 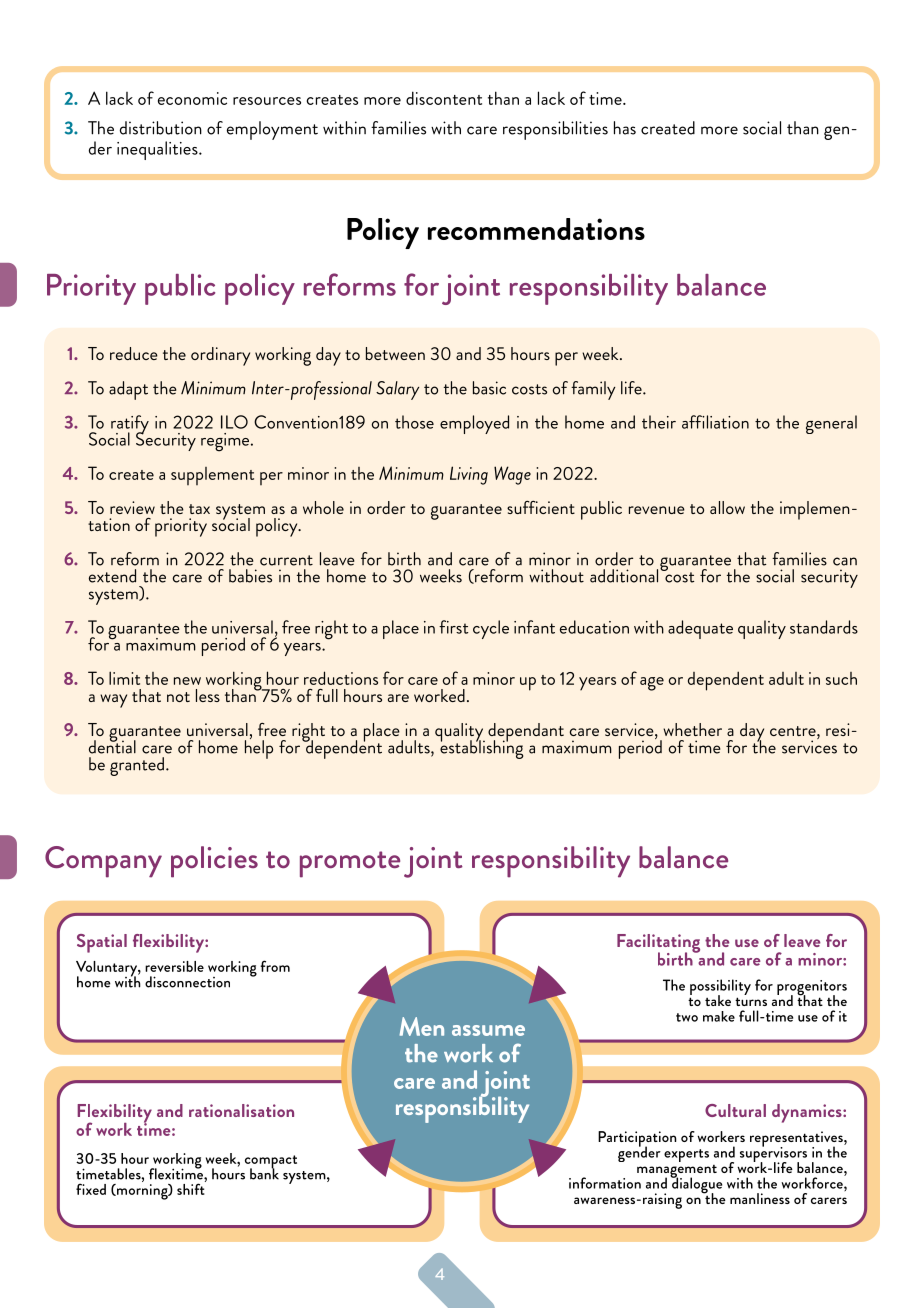 What do you see at coordinates (191, 1188) in the image?
I see `shift` at bounding box center [191, 1188].
